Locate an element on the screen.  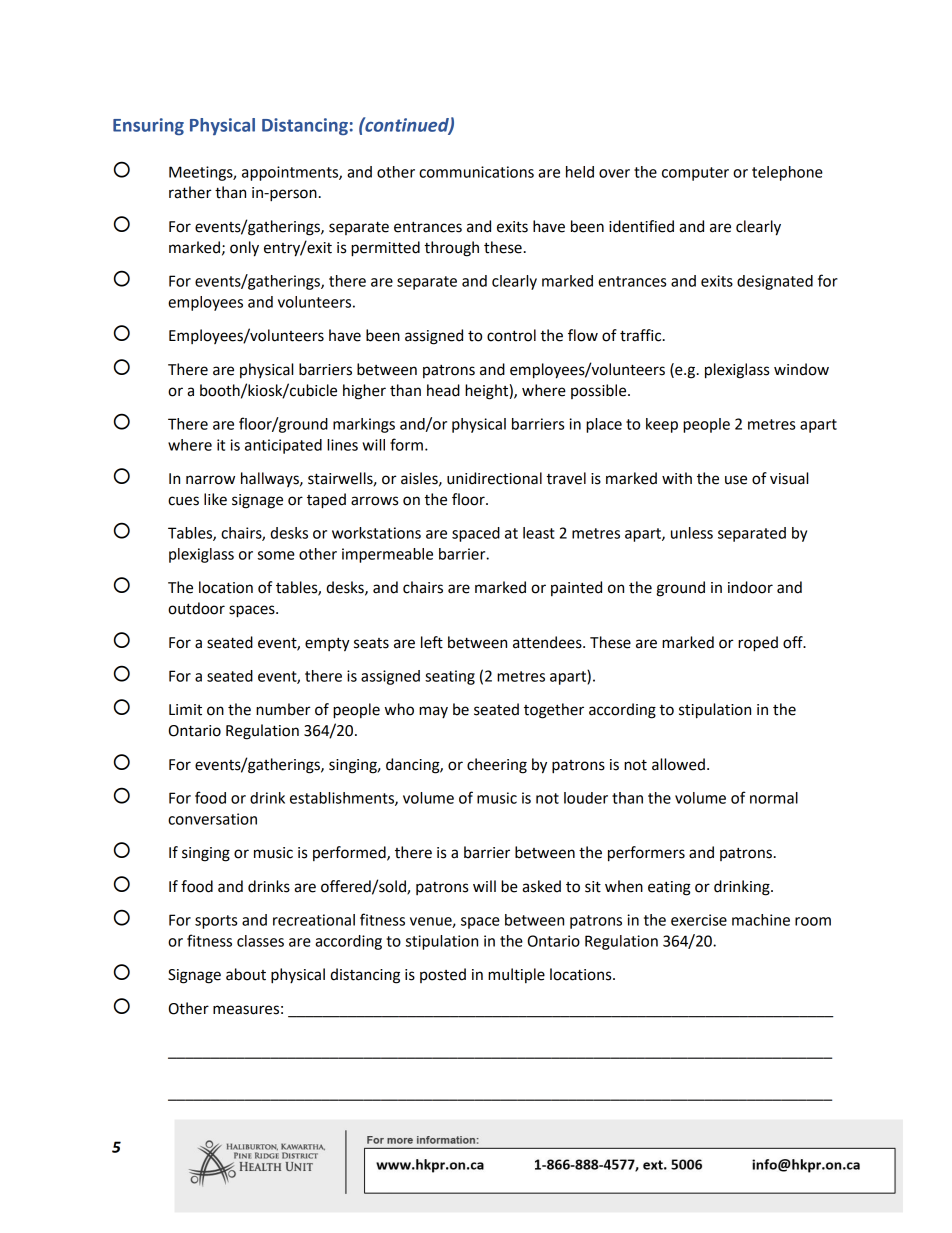
least is located at coordinates (539, 533).
